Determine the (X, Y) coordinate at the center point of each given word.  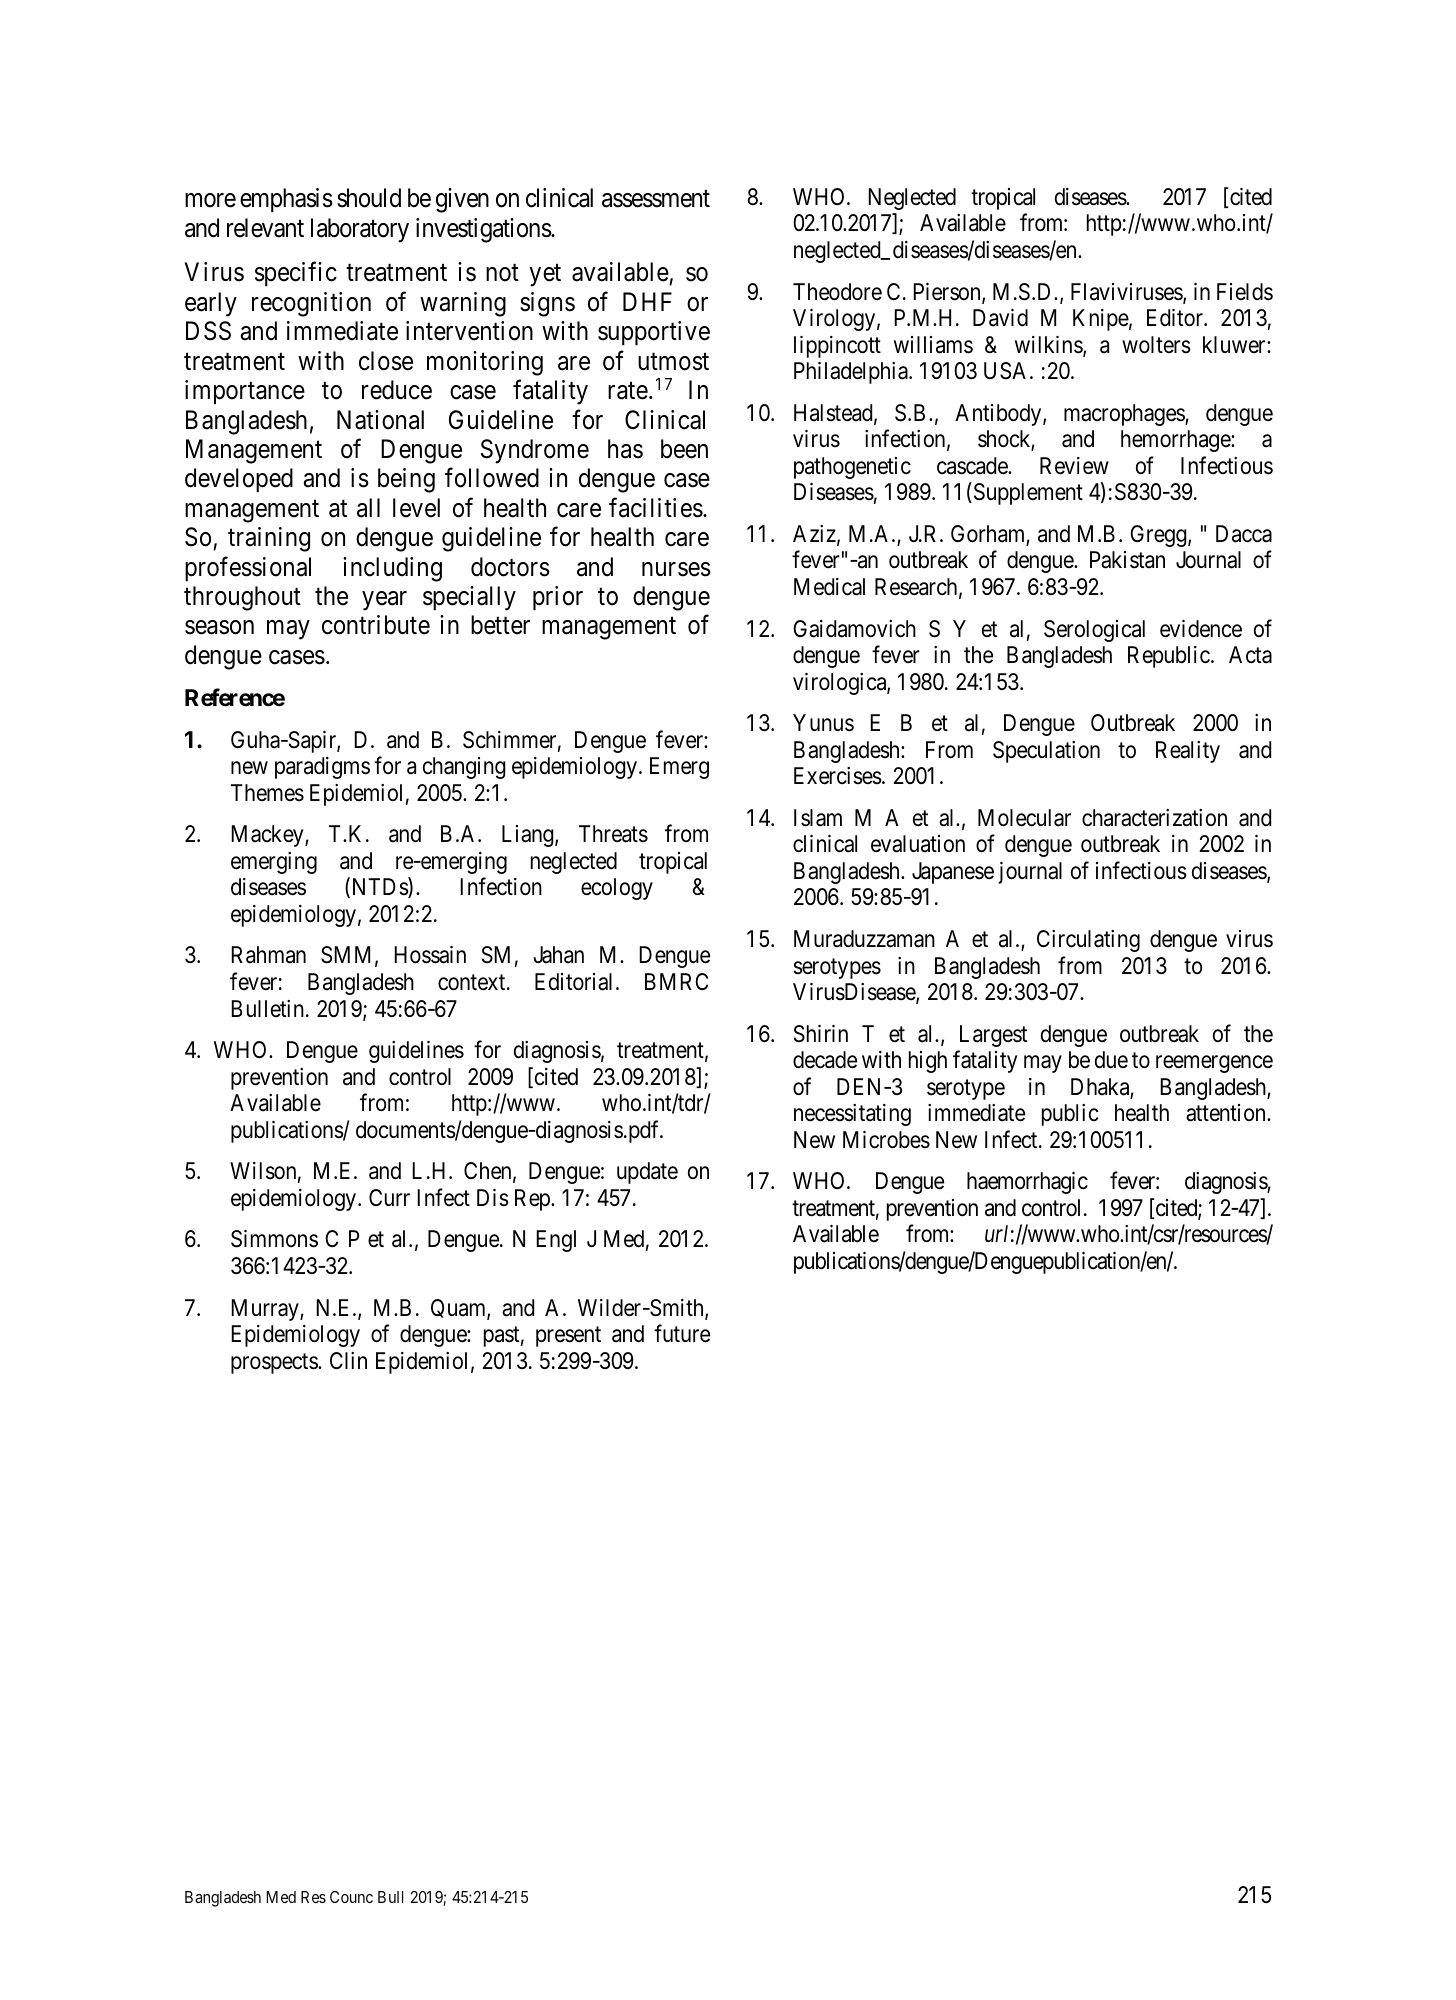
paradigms (322, 768)
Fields (1245, 292)
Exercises (838, 776)
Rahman (268, 955)
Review (1074, 466)
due (1111, 1060)
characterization (1154, 818)
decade (825, 1060)
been (684, 449)
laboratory (360, 230)
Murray (266, 1310)
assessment (656, 199)
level (416, 508)
